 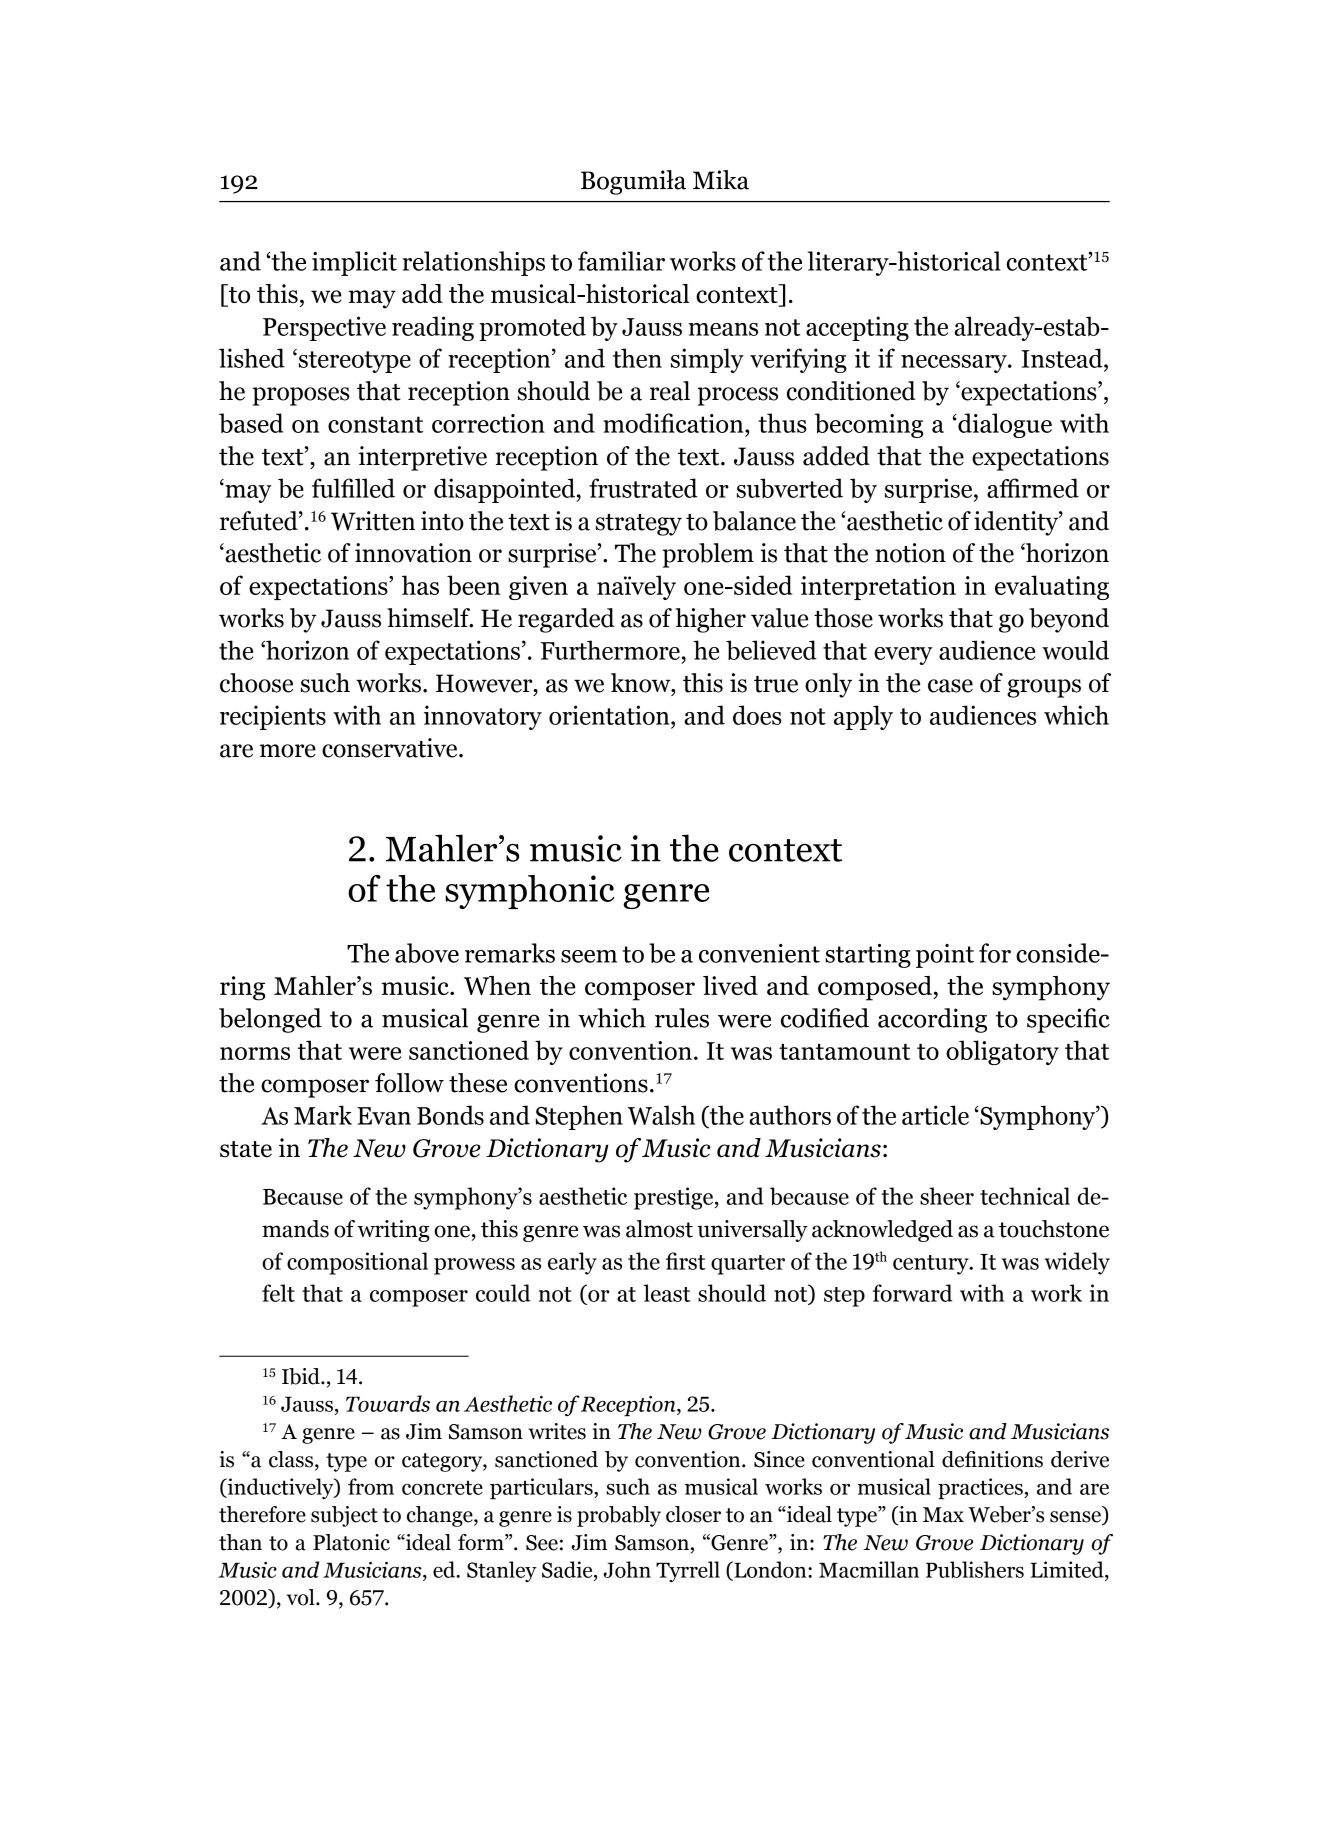 What do you see at coordinates (950, 686) in the page?
I see `case` at bounding box center [950, 686].
